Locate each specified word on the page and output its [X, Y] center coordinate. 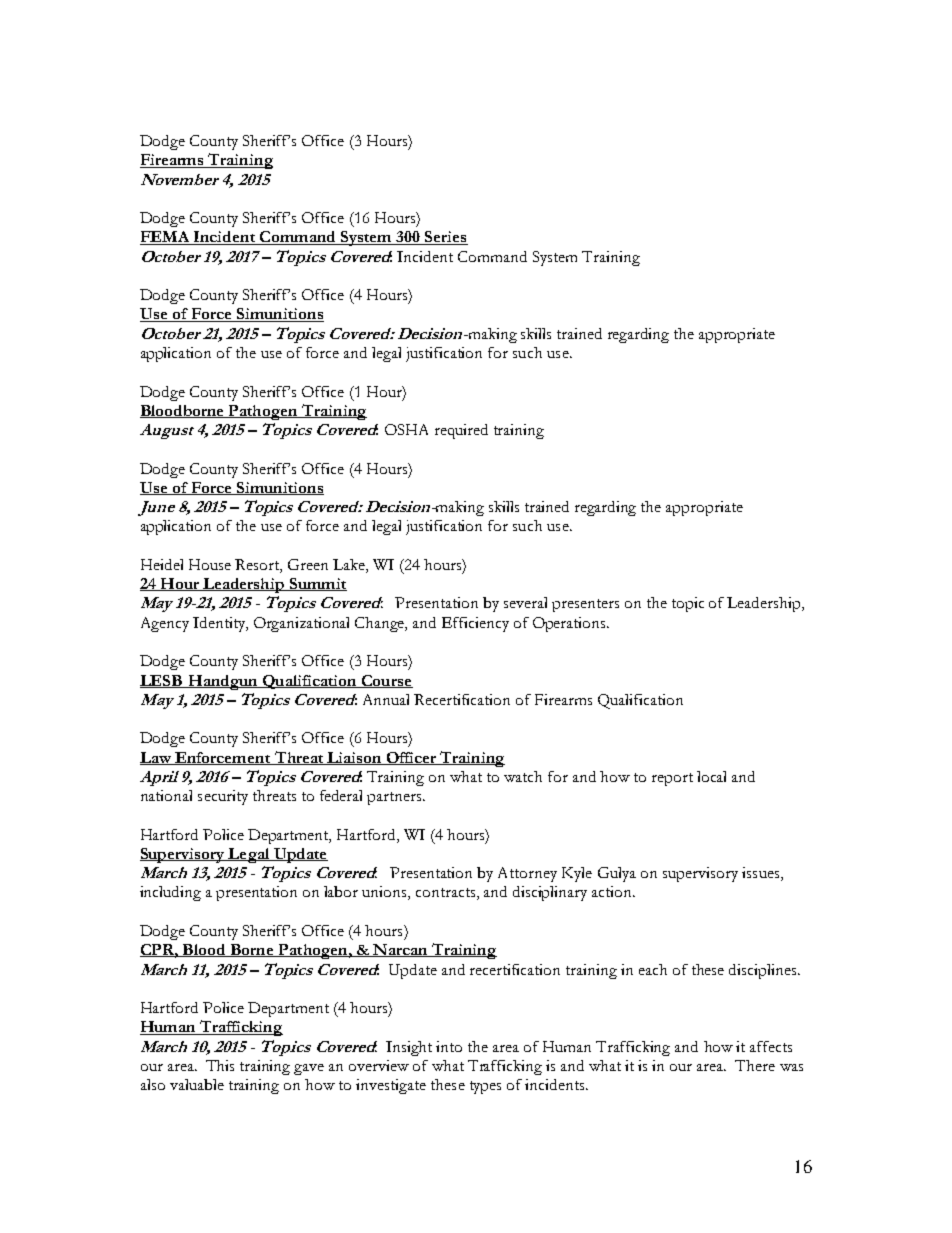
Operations [570, 624]
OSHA [406, 429]
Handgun [223, 682]
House [210, 564]
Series [445, 238]
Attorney [527, 874]
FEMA [166, 238]
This [220, 1065]
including [170, 893]
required [461, 431]
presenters [585, 605]
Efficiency [475, 624]
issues [762, 874]
